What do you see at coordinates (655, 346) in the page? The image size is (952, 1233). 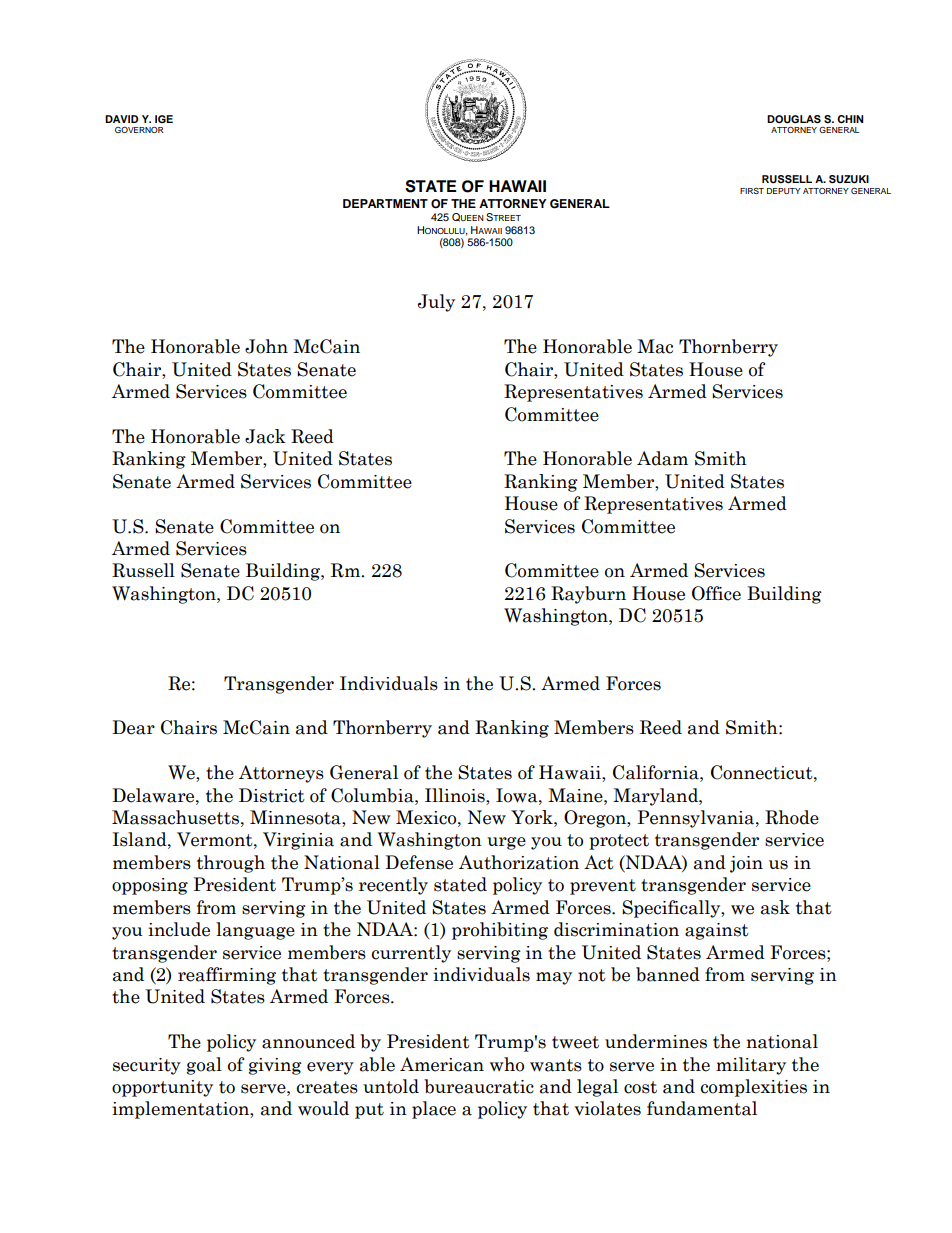 I see `Mac` at bounding box center [655, 346].
